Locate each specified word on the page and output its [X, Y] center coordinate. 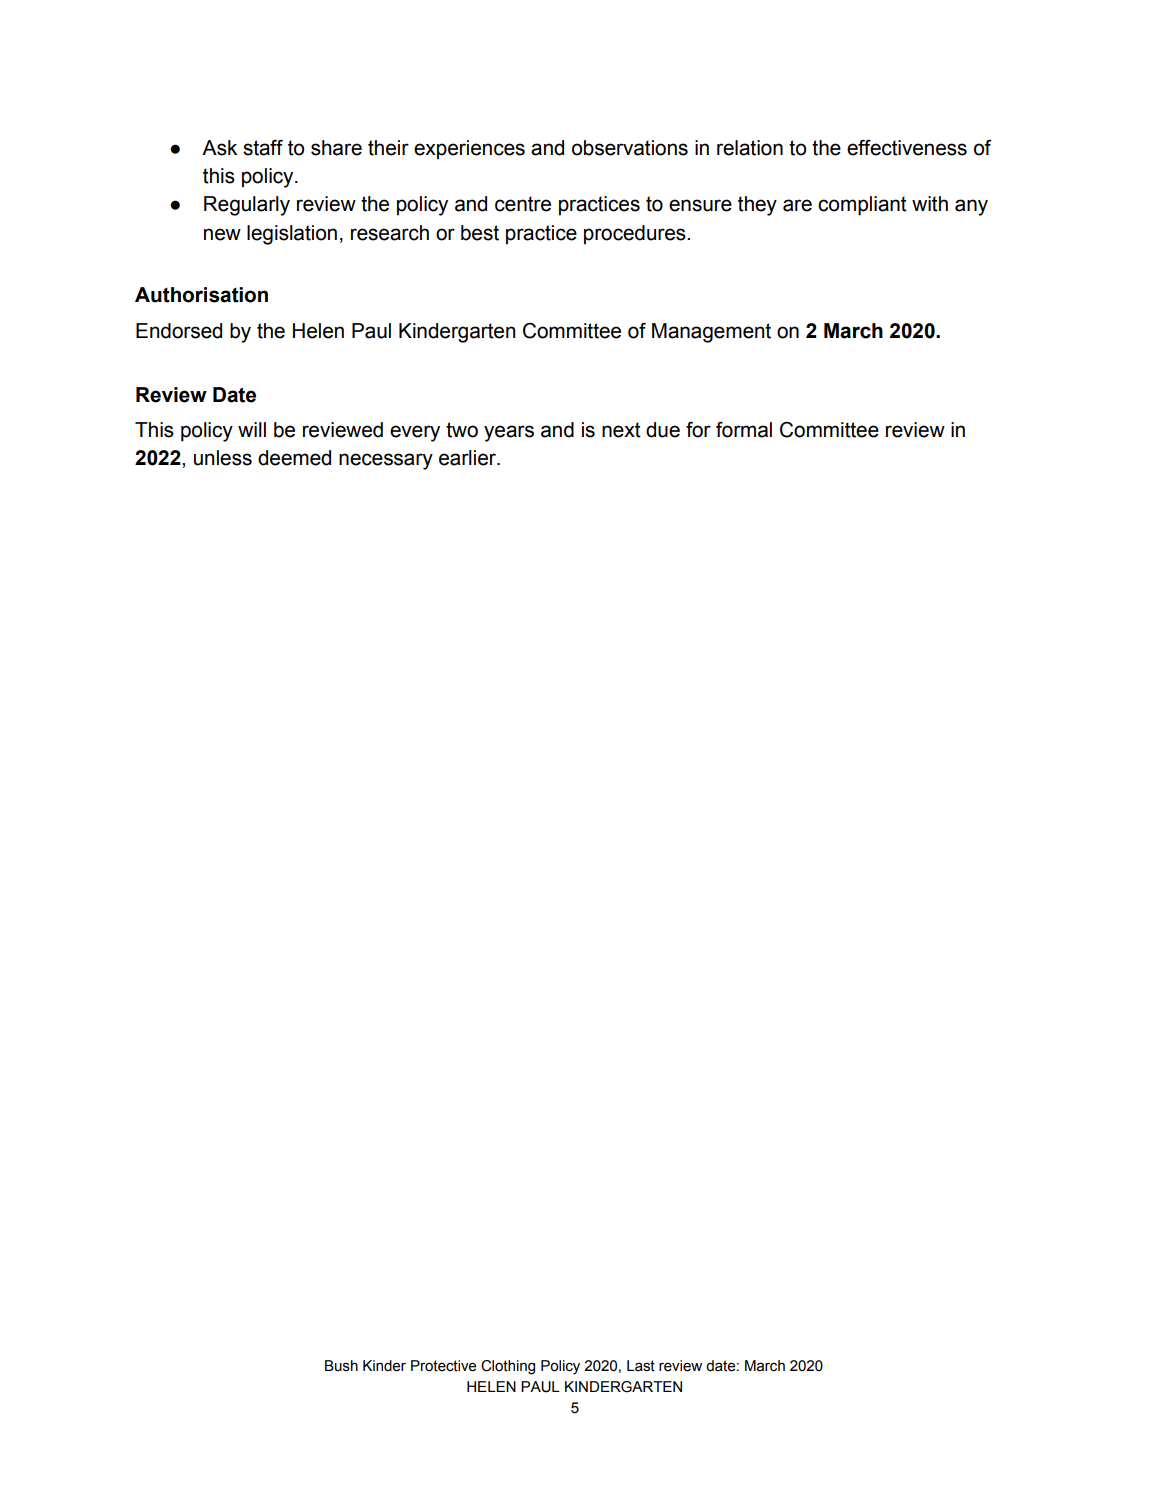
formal [744, 430]
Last [641, 1366]
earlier [469, 458]
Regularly [247, 206]
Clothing [508, 1367]
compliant [862, 206]
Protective [443, 1366]
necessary [386, 461]
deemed [294, 458]
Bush [341, 1366]
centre [523, 204]
